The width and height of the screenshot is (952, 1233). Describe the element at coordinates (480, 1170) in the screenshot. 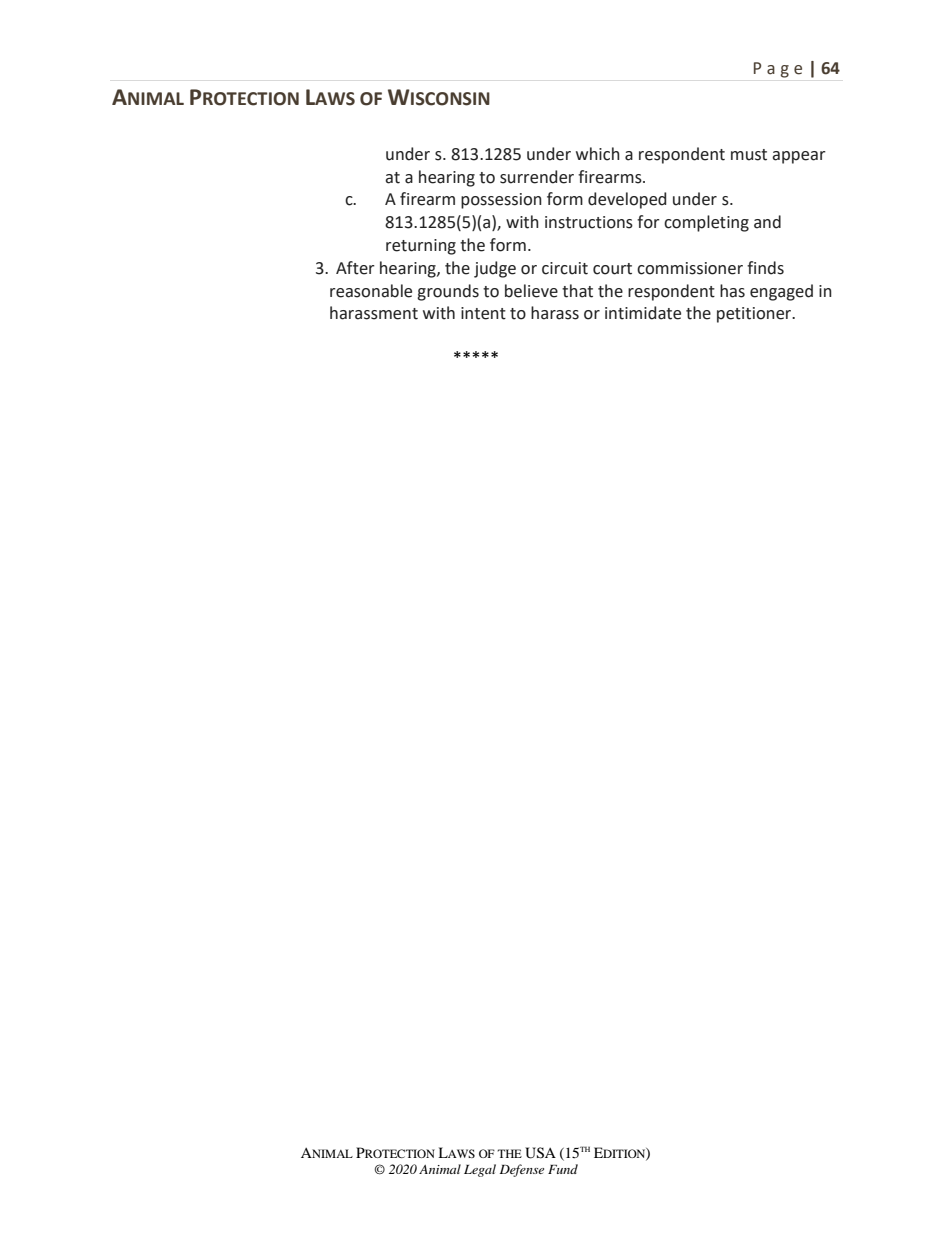

I see `Legal` at that location.
